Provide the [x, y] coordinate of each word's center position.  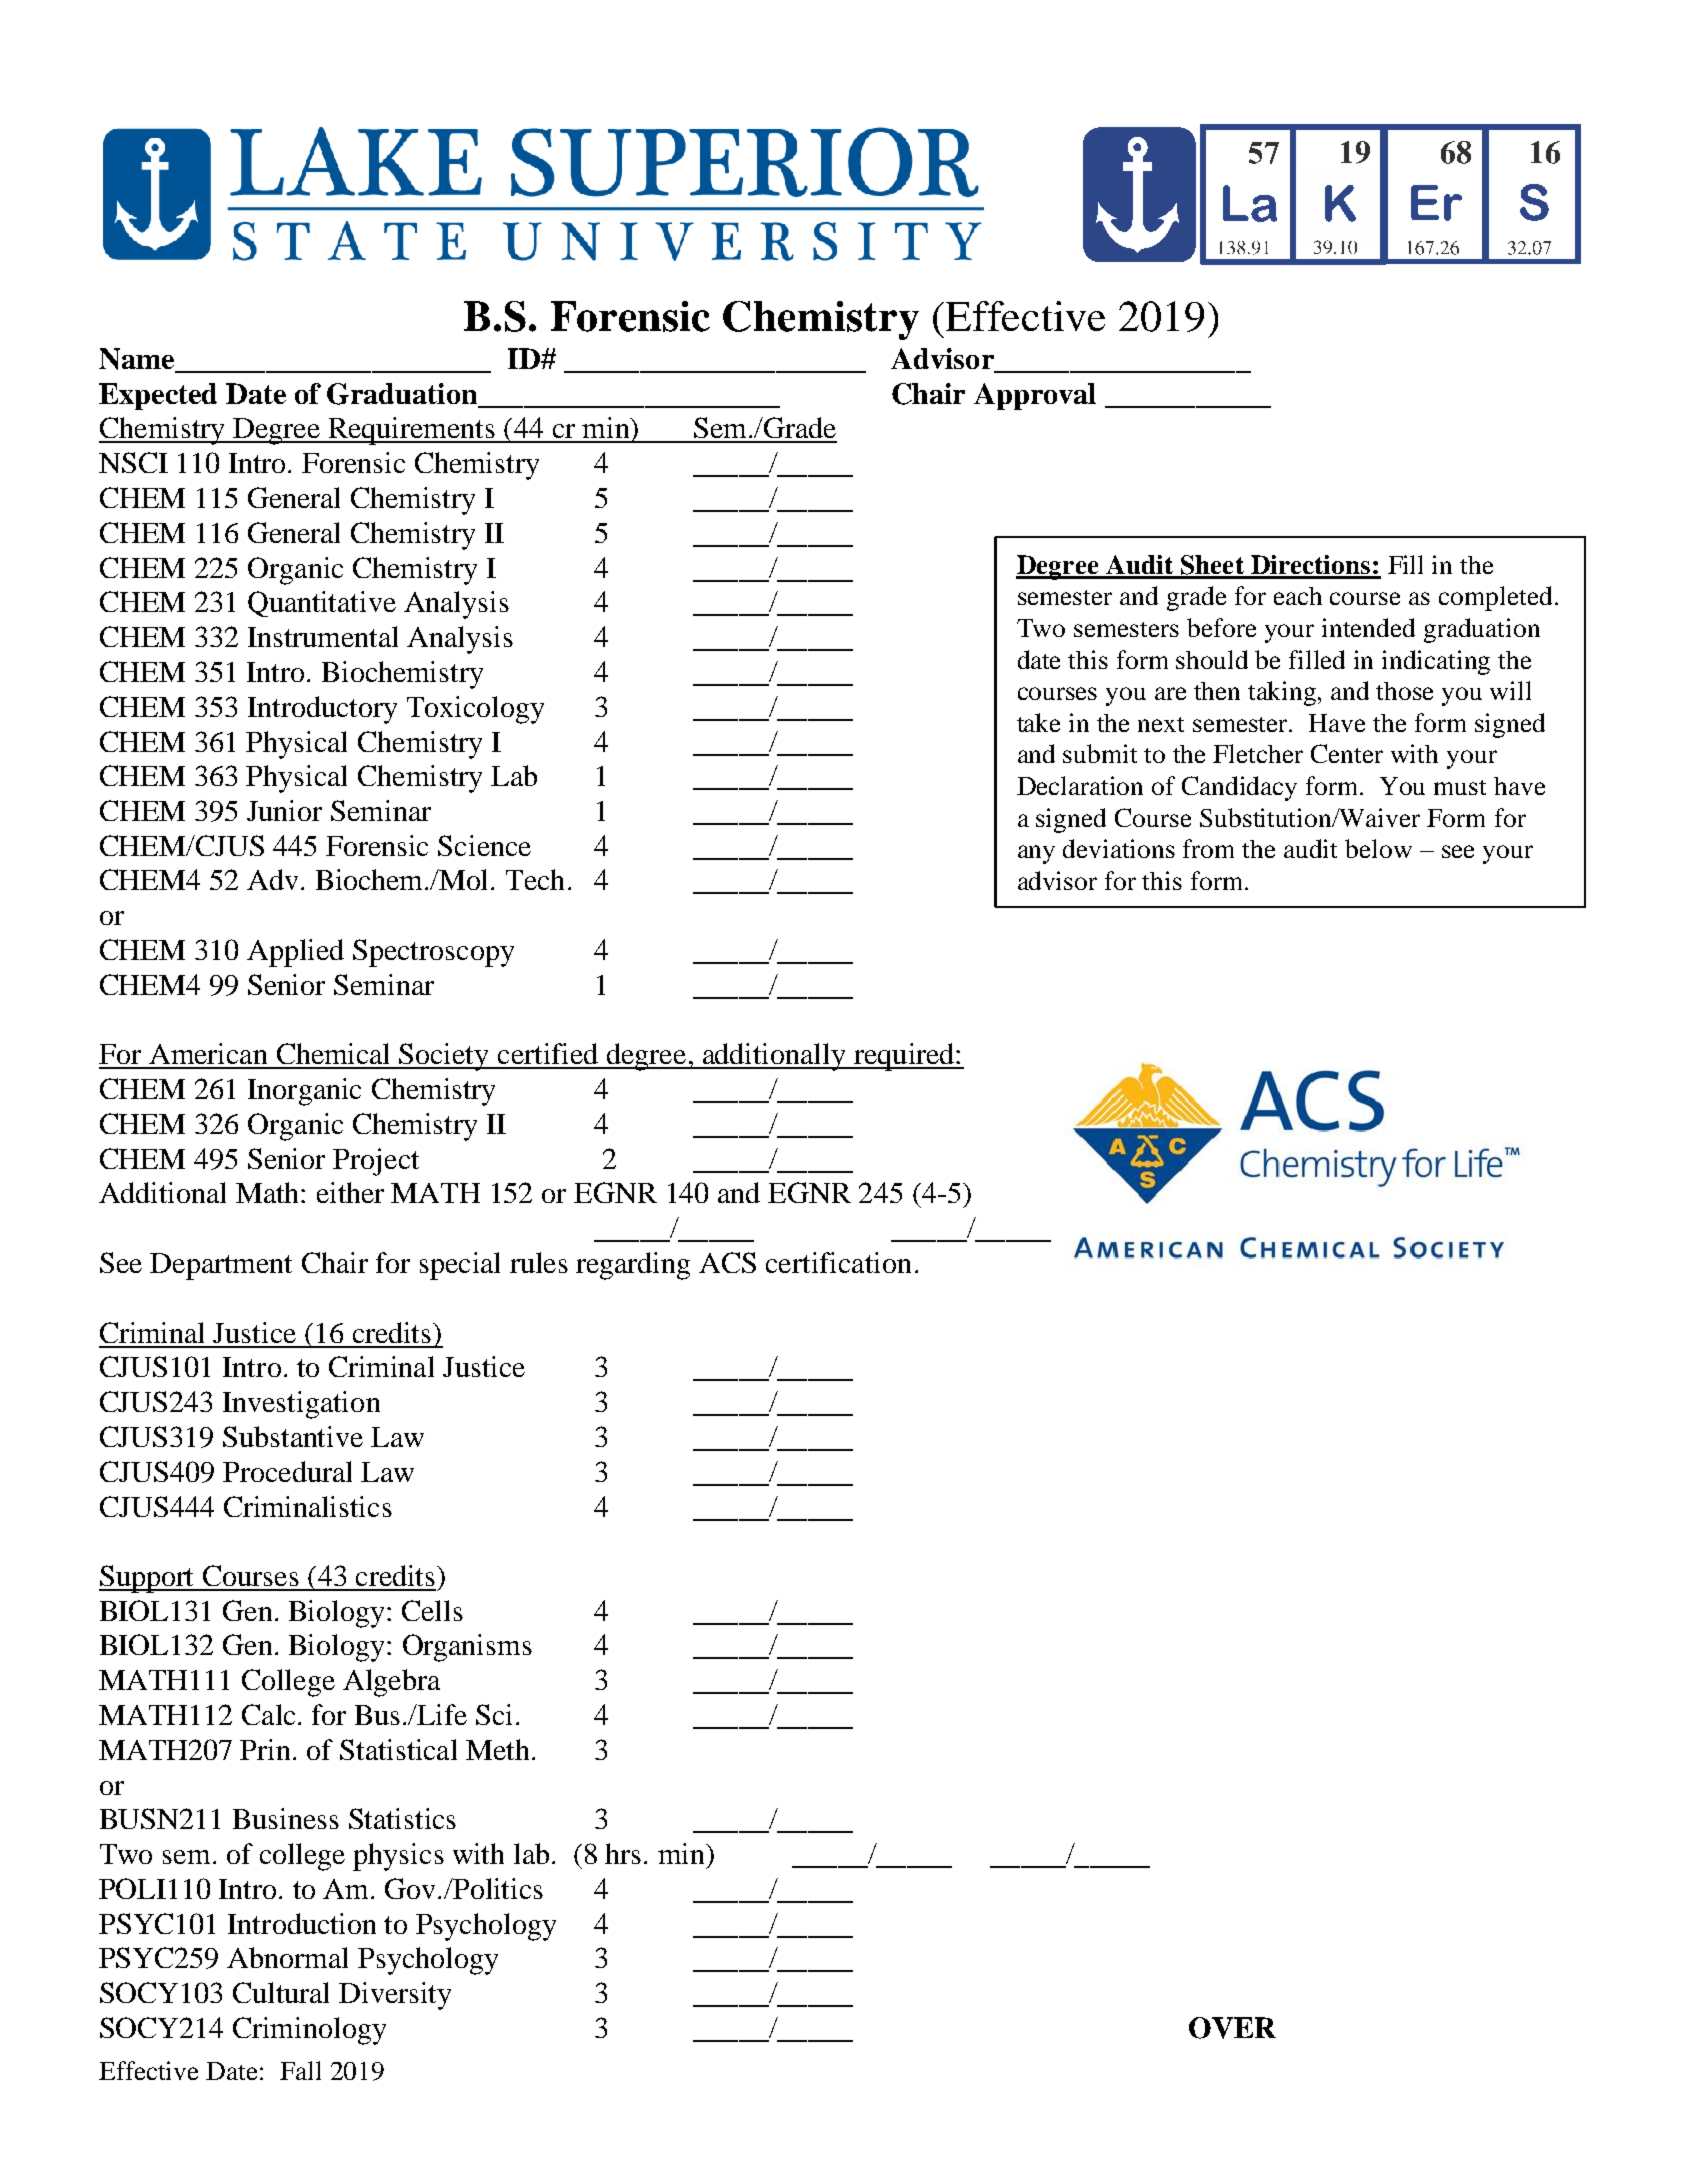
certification [838, 1262]
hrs [623, 1853]
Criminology [309, 2031]
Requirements [411, 431]
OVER [1232, 2028]
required [904, 1057]
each [1298, 596]
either [350, 1192]
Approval [1035, 396]
